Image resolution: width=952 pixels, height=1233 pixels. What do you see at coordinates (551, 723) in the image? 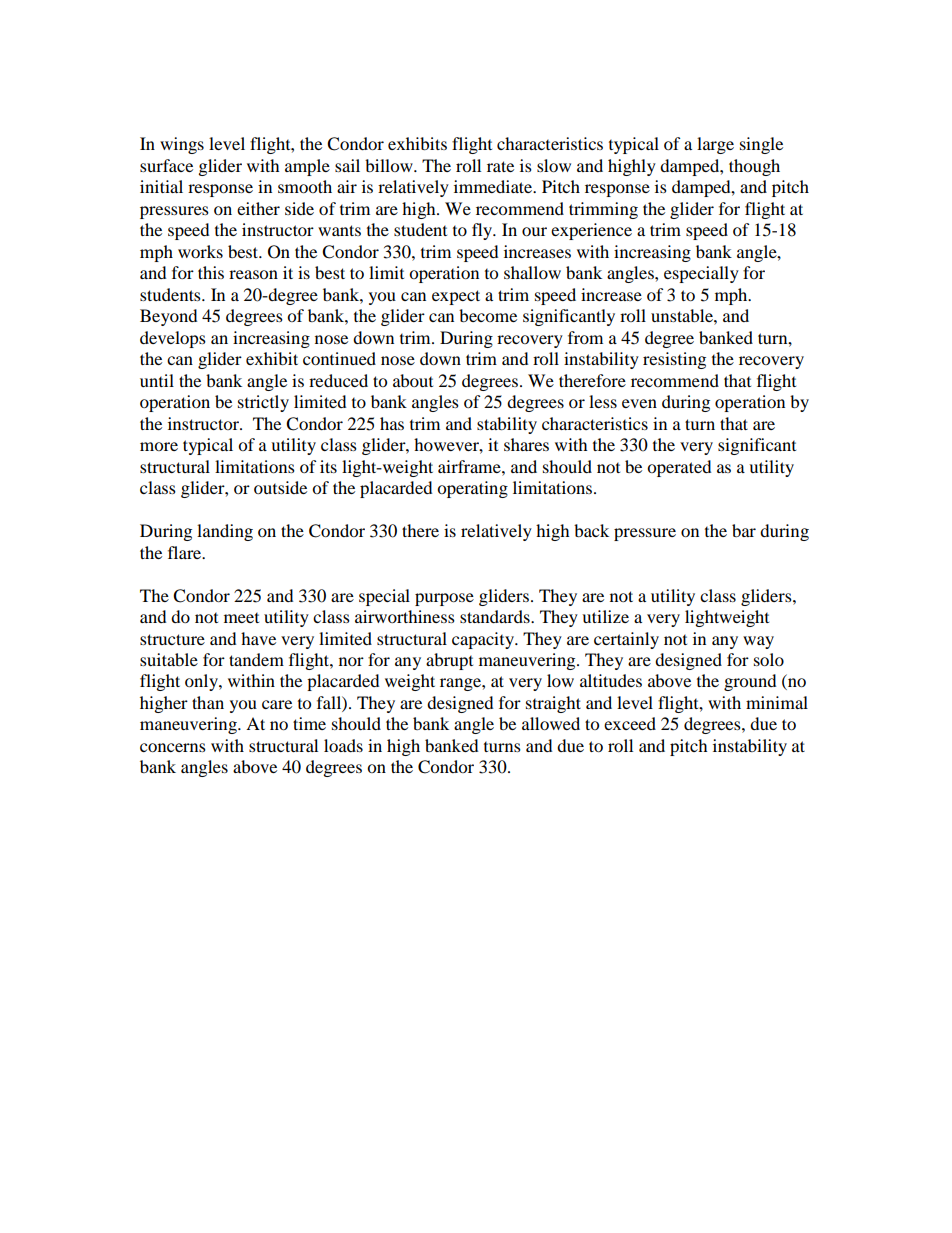
I see `allowed` at bounding box center [551, 723].
